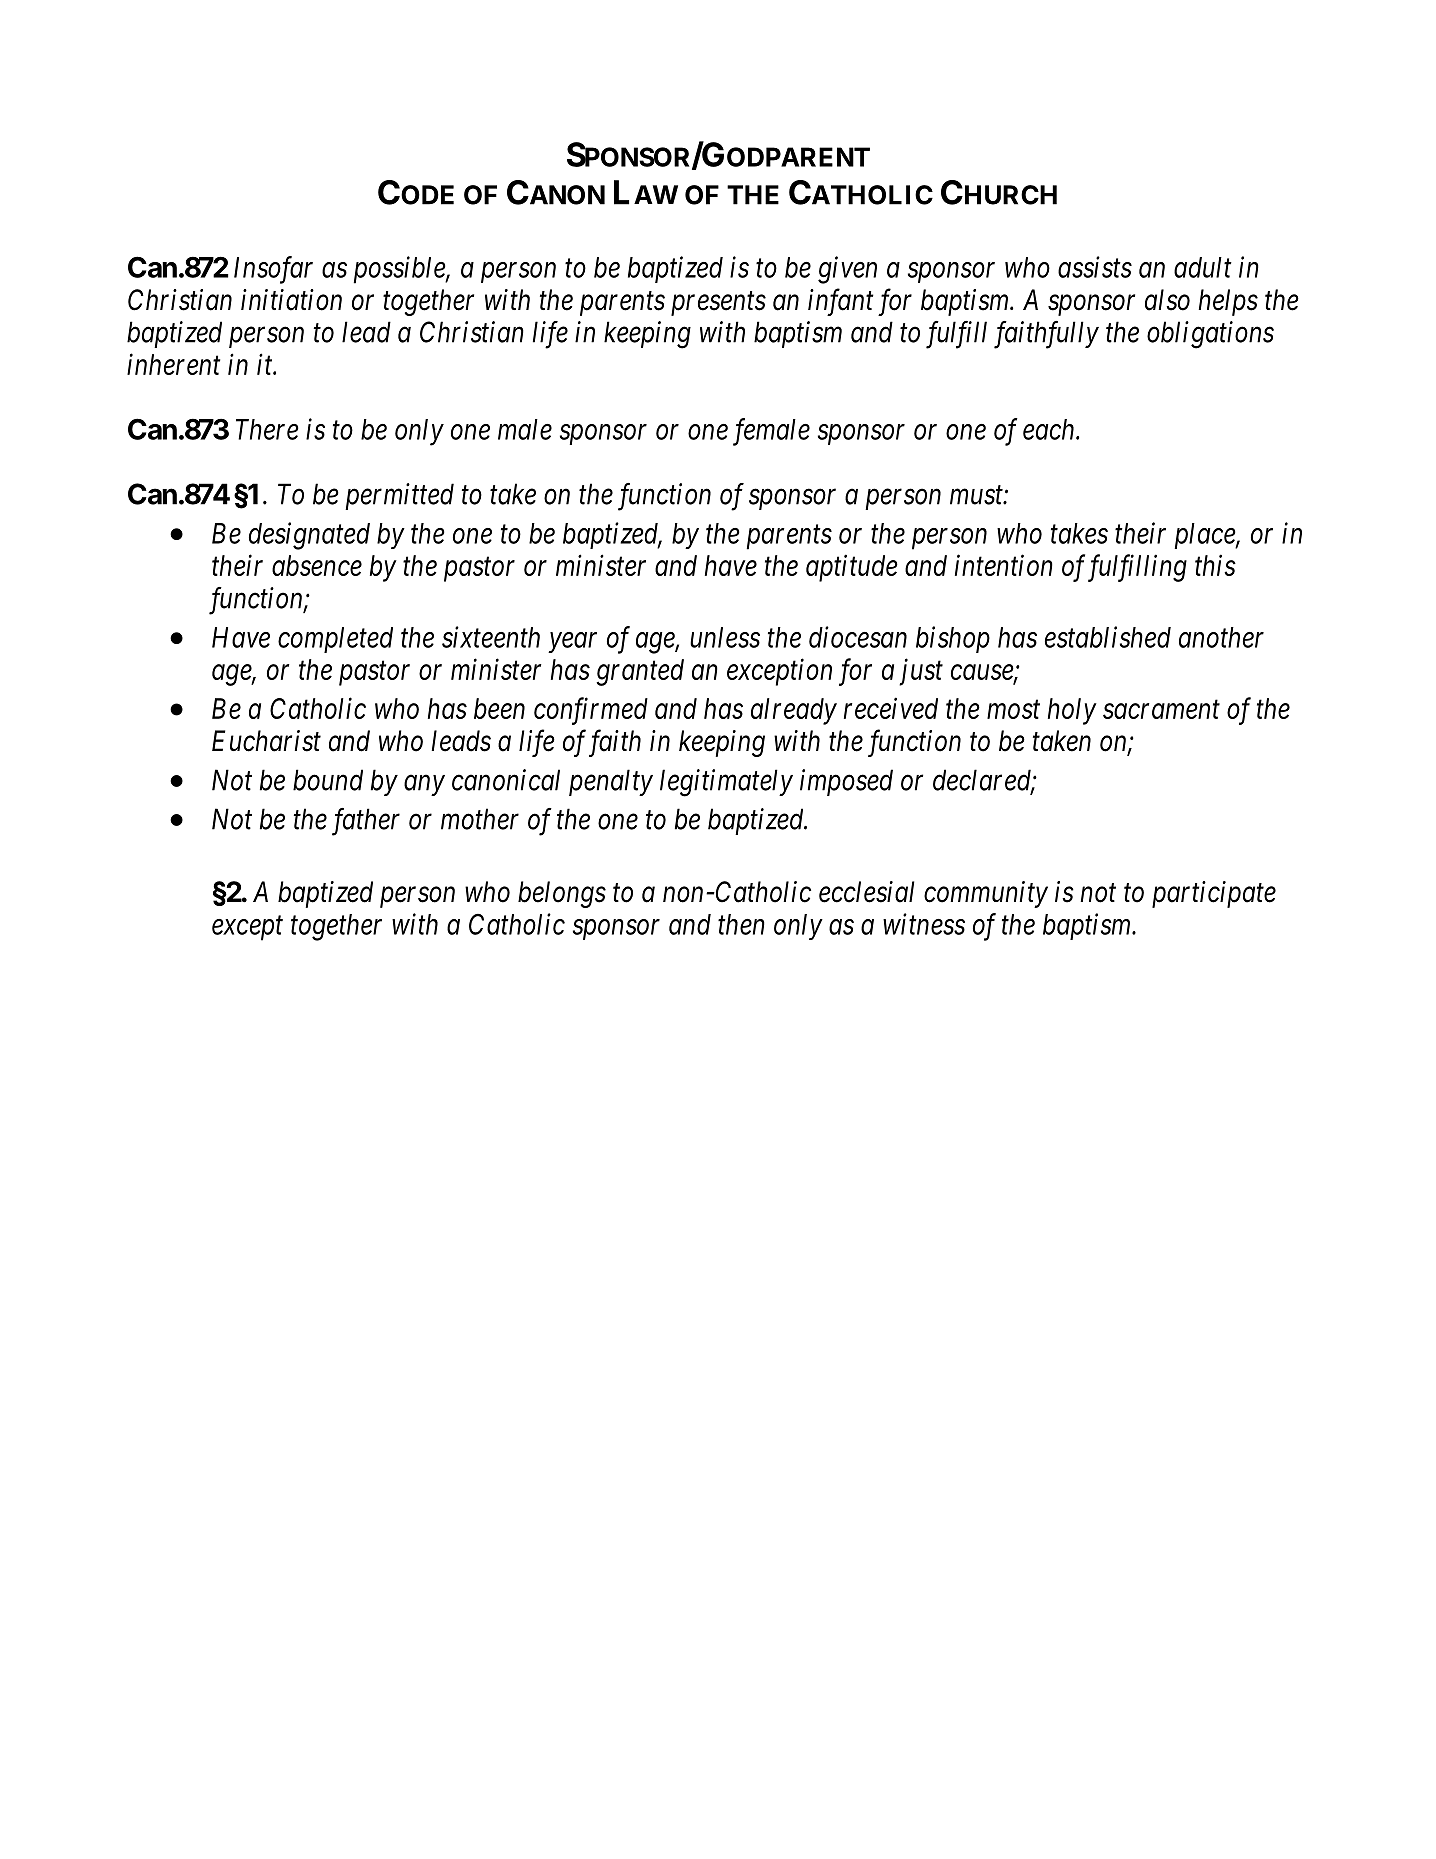  What do you see at coordinates (741, 924) in the screenshot?
I see `then` at bounding box center [741, 924].
